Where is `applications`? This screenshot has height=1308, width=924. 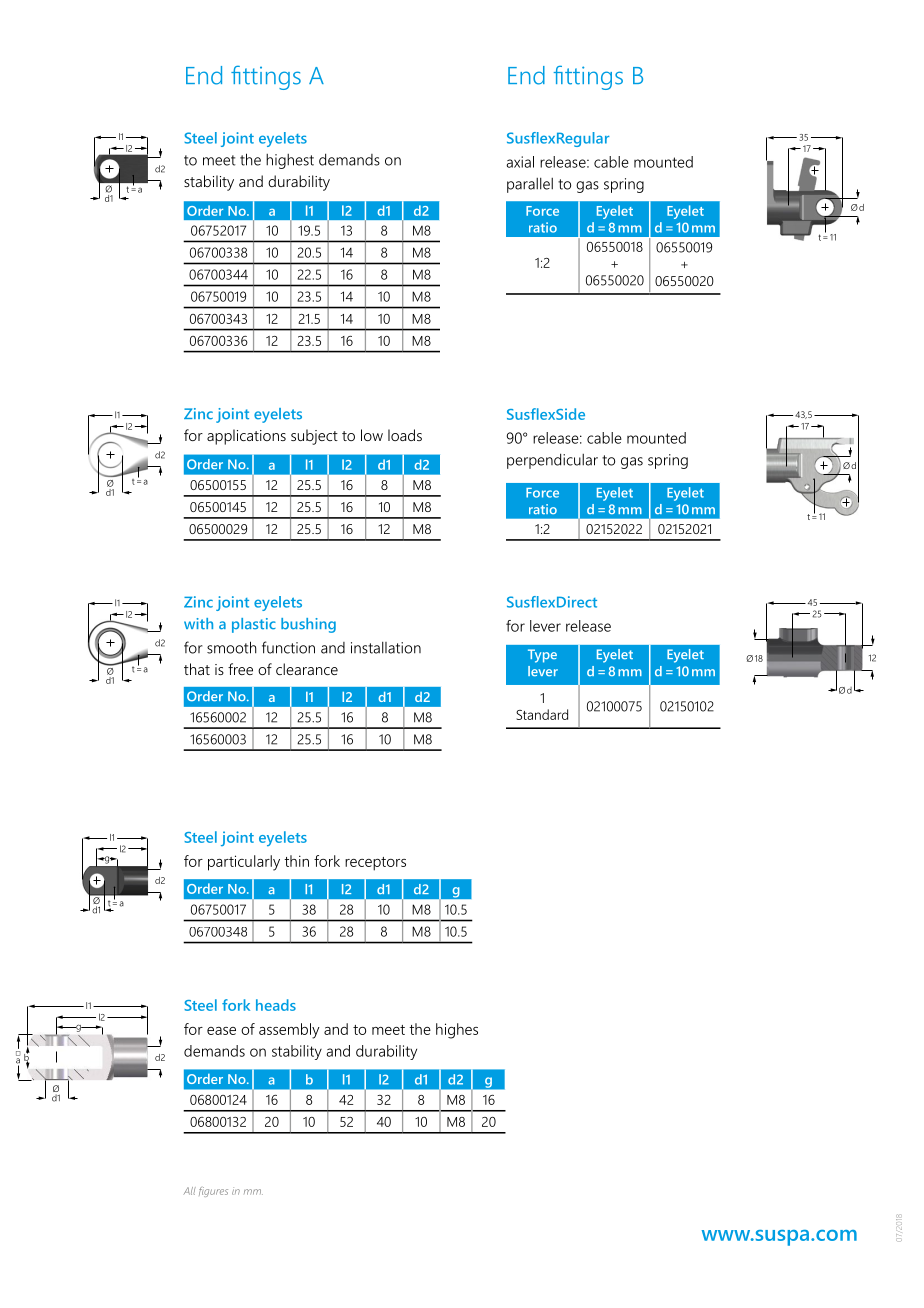 applications is located at coordinates (246, 437).
